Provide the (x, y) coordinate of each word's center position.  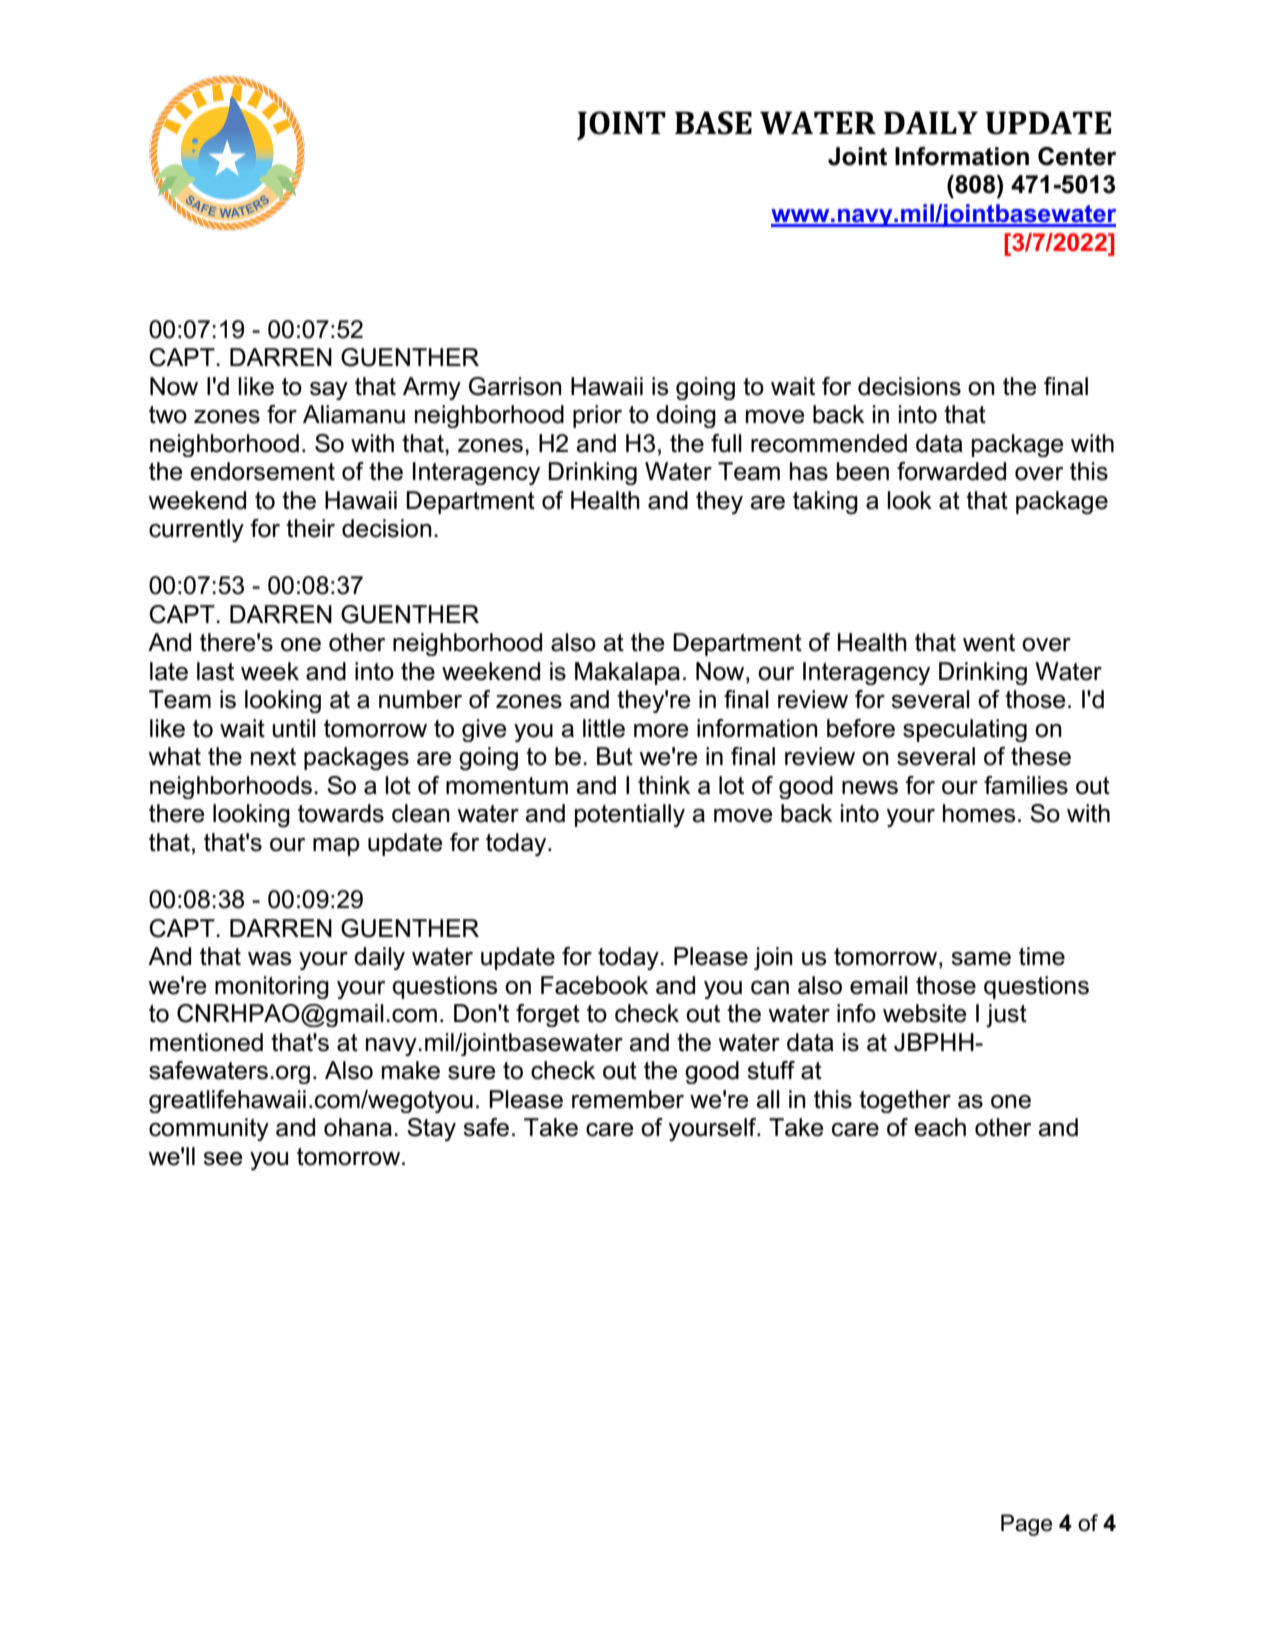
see (223, 1159)
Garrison (515, 386)
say (329, 391)
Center (1077, 156)
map (336, 847)
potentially (630, 816)
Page (1026, 1525)
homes (979, 813)
